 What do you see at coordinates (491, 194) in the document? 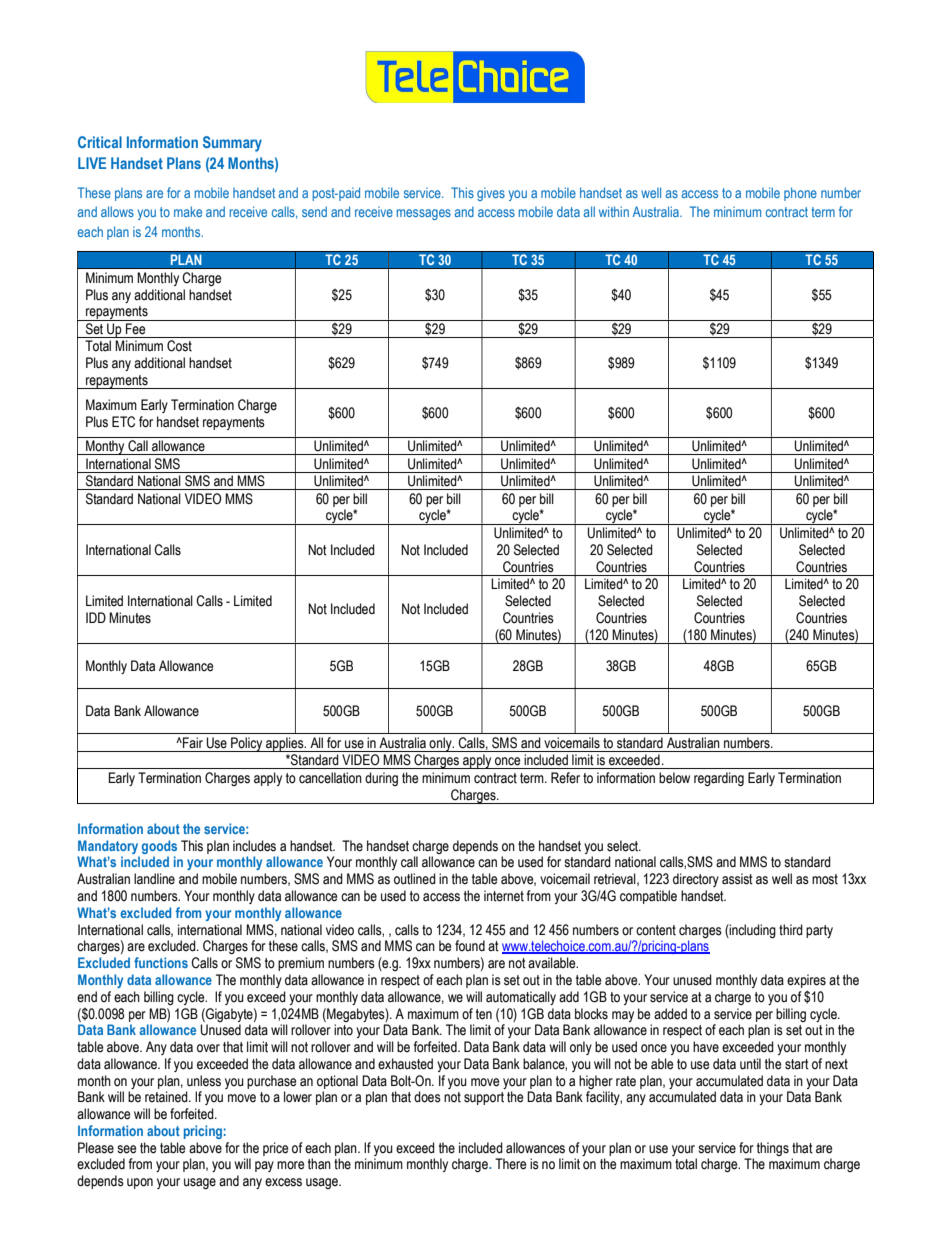
I see `gives` at bounding box center [491, 194].
